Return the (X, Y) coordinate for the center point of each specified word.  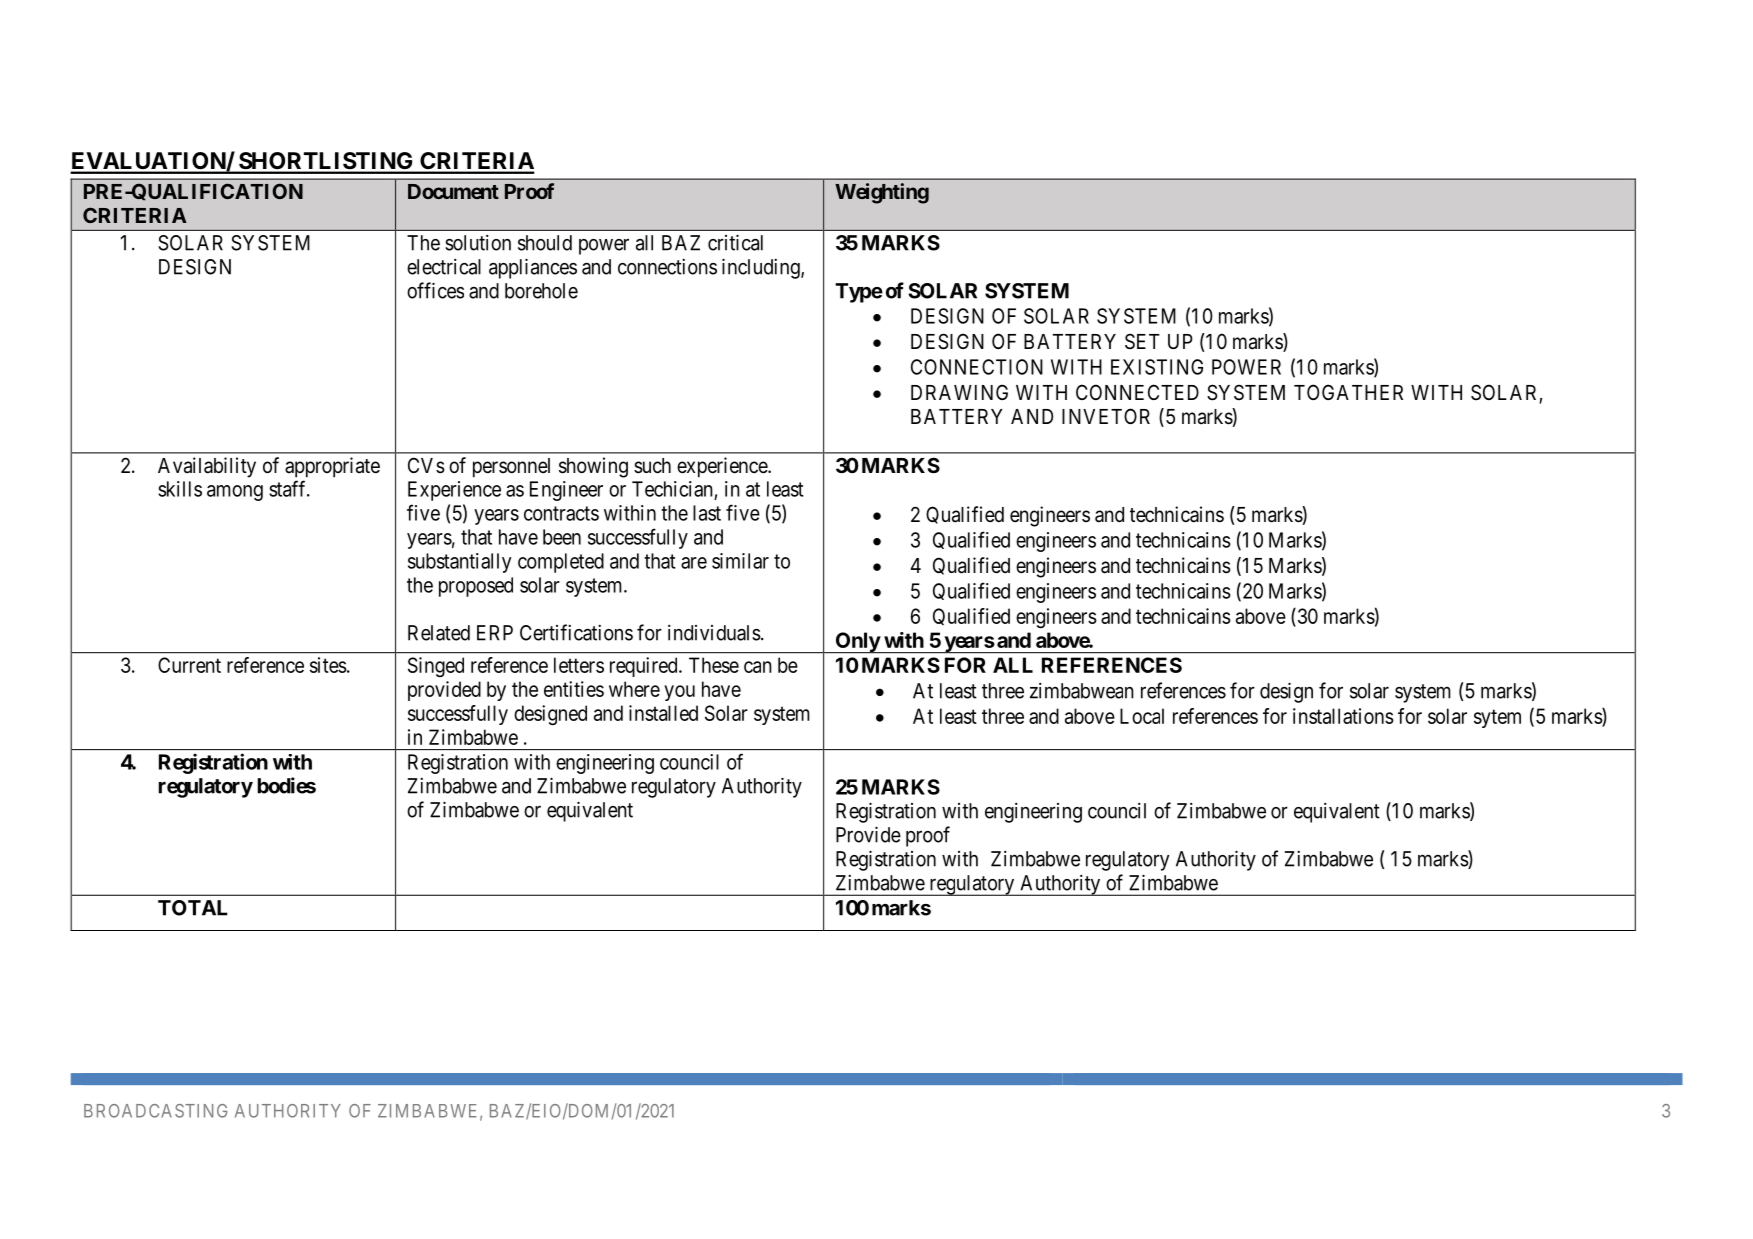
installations (1343, 716)
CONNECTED (1137, 392)
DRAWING (959, 392)
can (758, 667)
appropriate (332, 467)
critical (735, 242)
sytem (1497, 718)
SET (1142, 341)
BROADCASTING (155, 1111)
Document (453, 191)
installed (663, 713)
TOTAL (193, 908)
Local (1142, 716)
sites (328, 665)
